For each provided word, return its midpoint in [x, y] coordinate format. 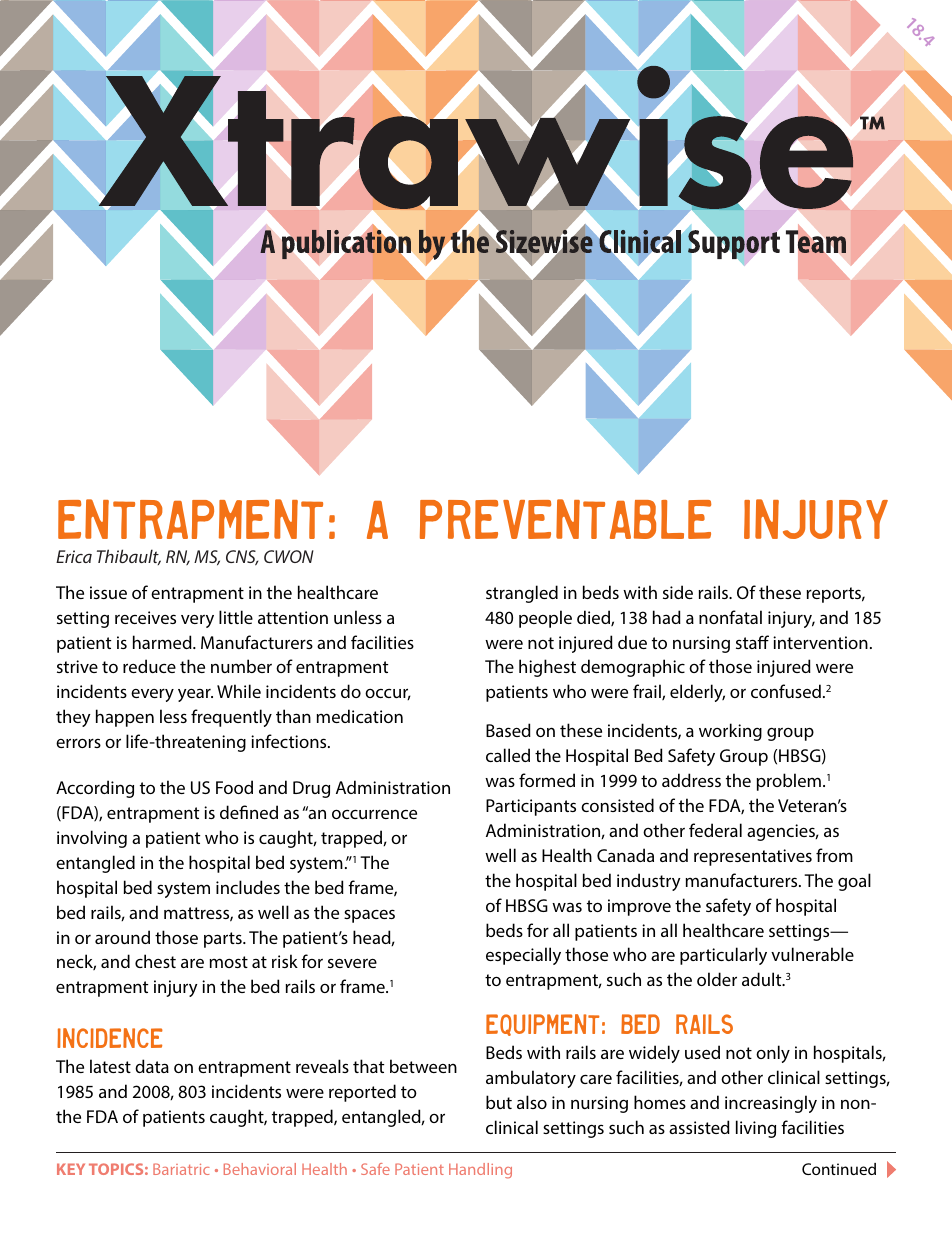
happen [125, 718]
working [730, 732]
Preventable [565, 519]
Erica [74, 556]
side [678, 592]
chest [155, 961]
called [508, 755]
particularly [723, 956]
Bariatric [181, 1169]
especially [523, 956]
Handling [480, 1171]
